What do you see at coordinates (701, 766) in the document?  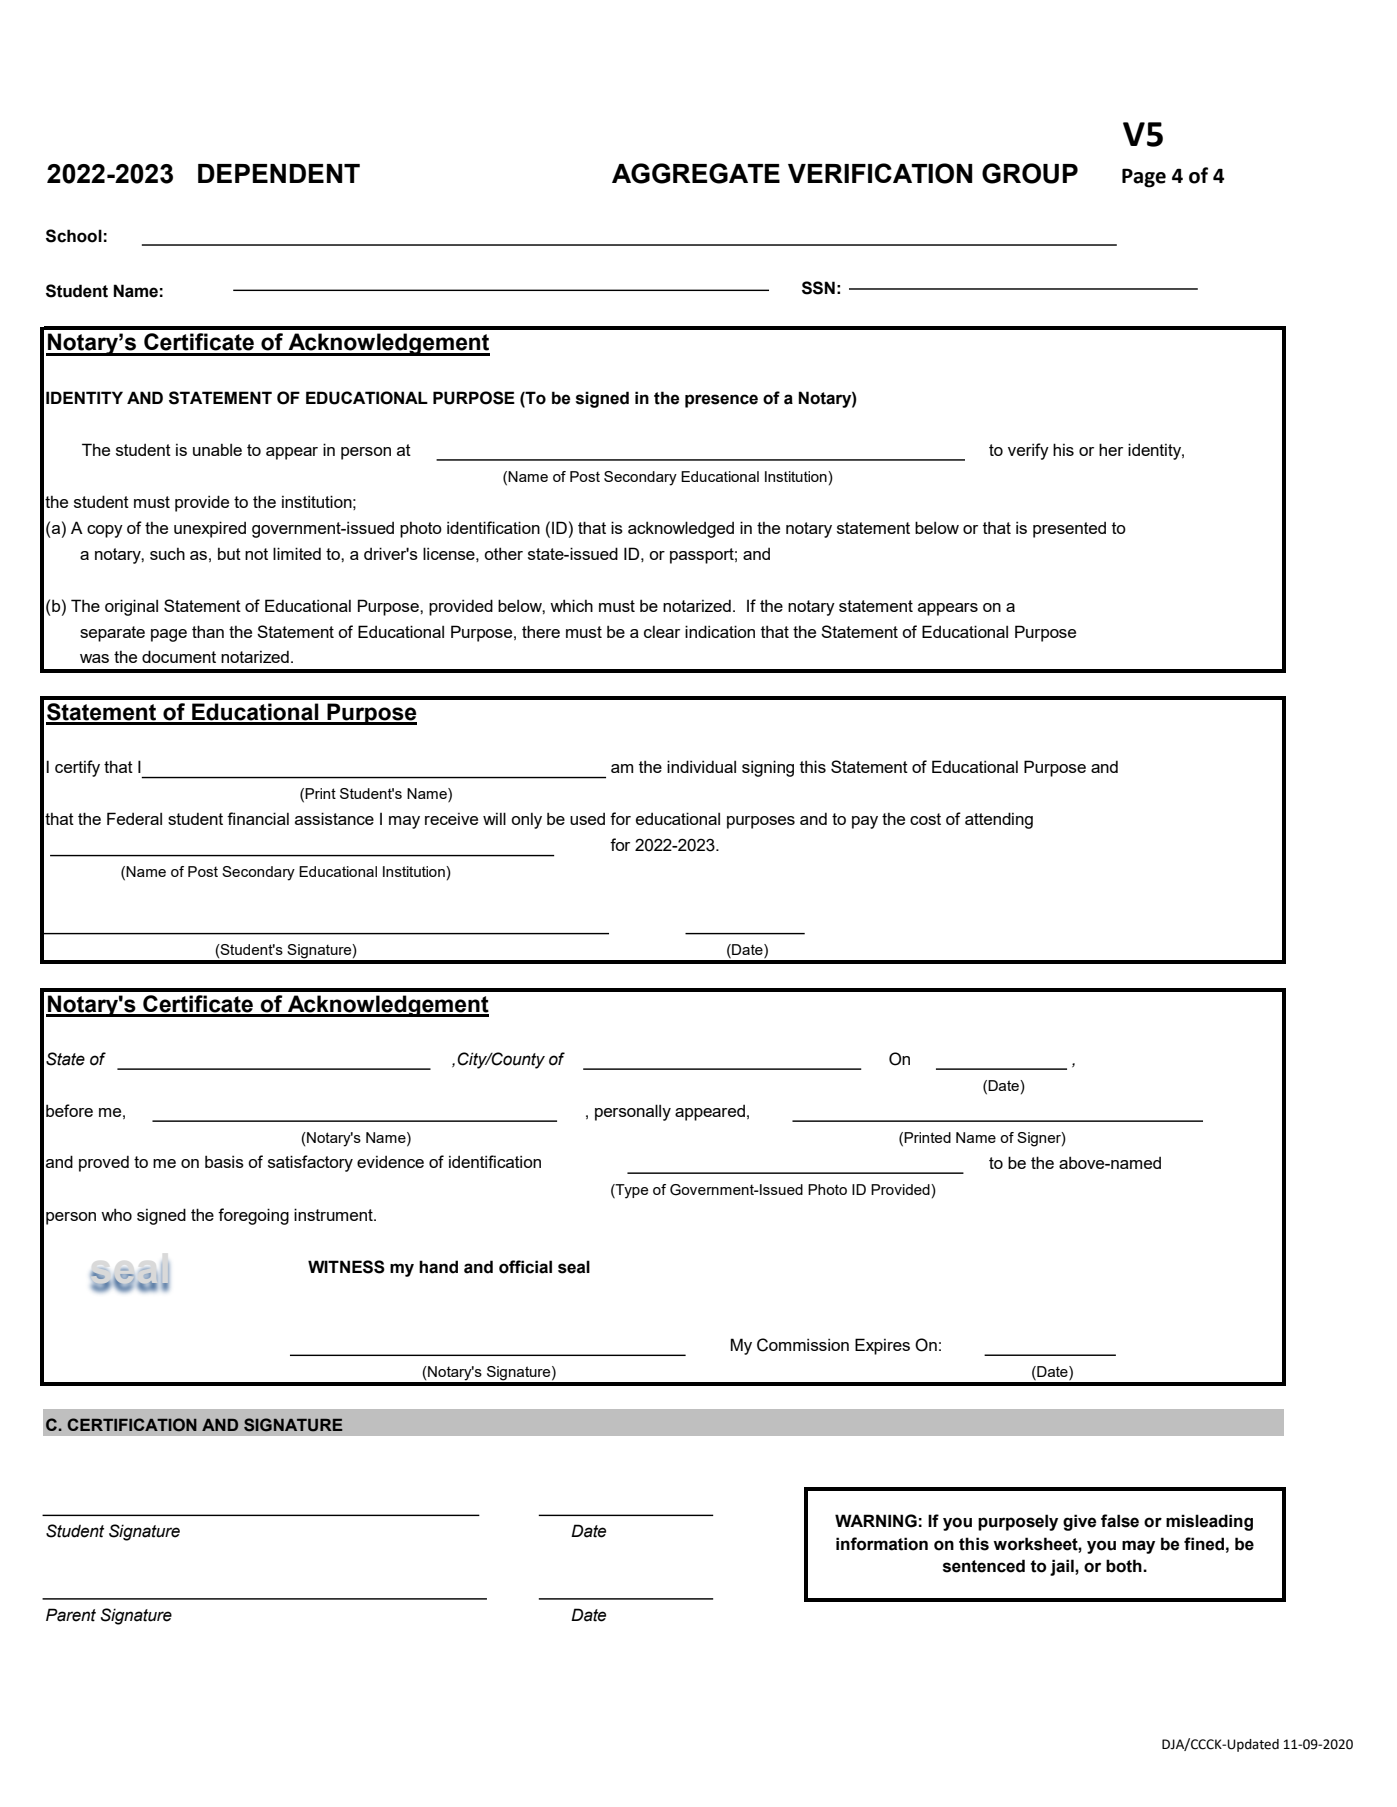 I see `individual` at bounding box center [701, 766].
